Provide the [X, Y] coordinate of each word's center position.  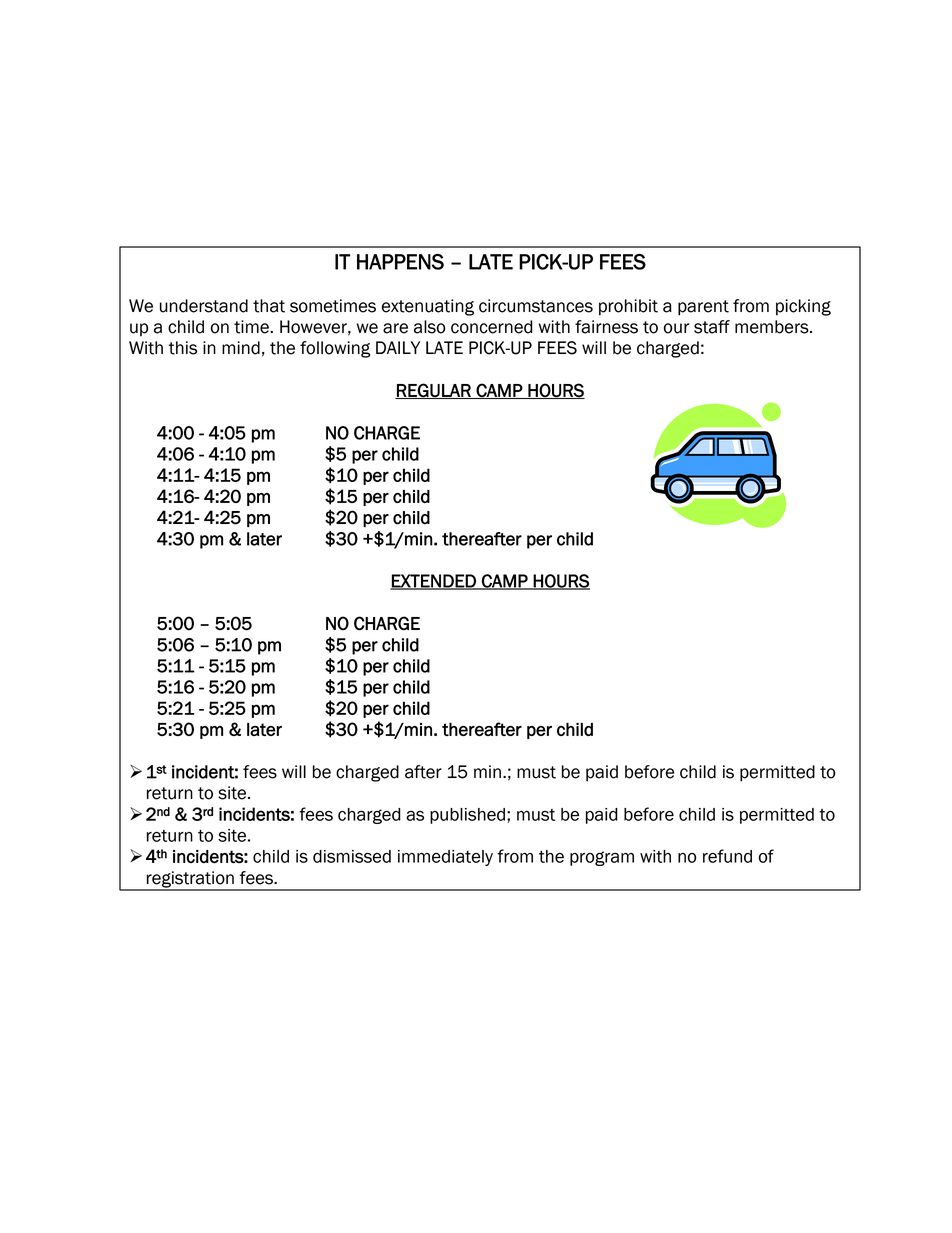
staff [712, 327]
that [269, 306]
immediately [445, 858]
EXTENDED [434, 582]
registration [190, 880]
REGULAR [434, 391]
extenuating [428, 307]
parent [703, 308]
